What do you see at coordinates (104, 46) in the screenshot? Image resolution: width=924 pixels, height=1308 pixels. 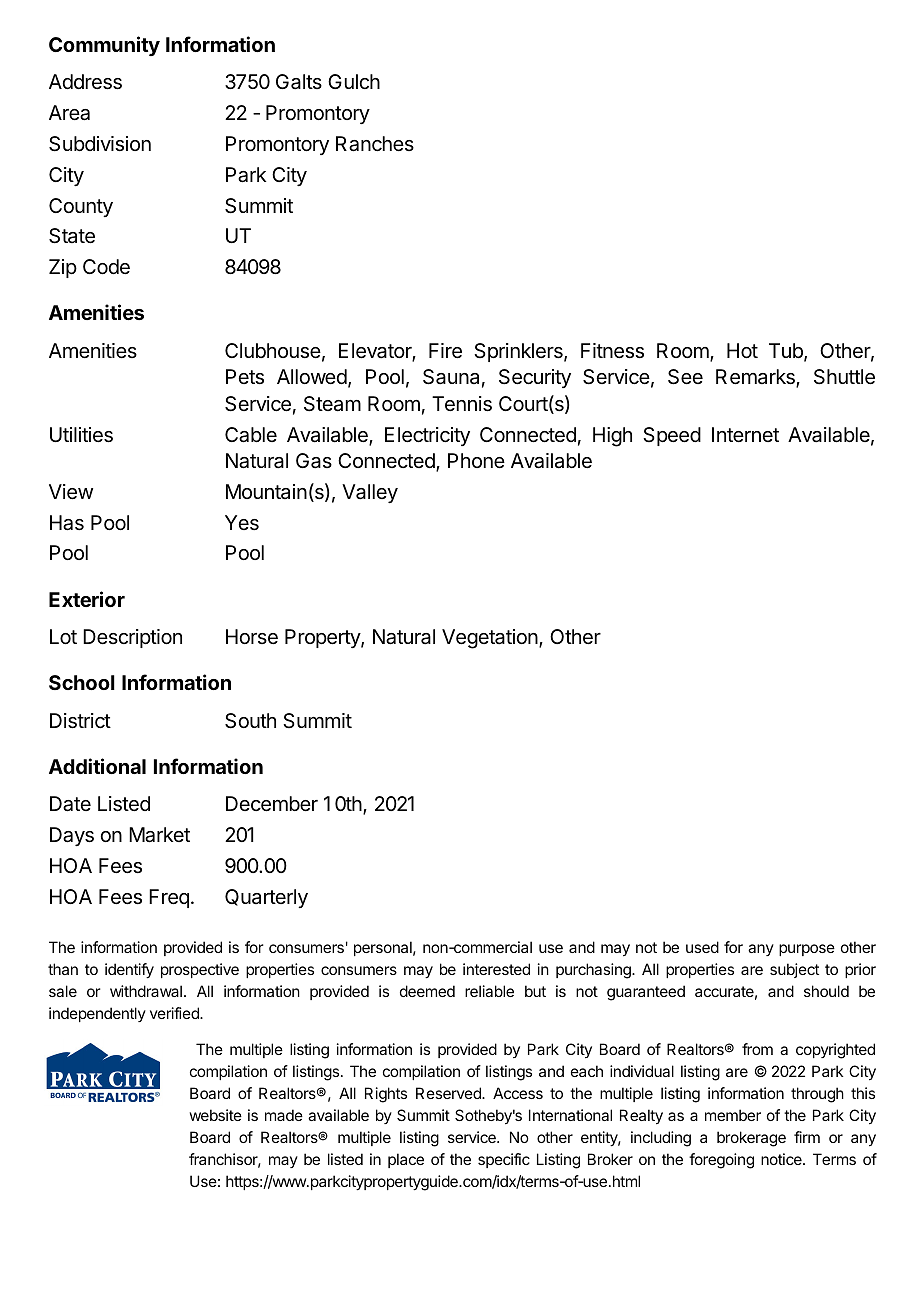 I see `Community` at bounding box center [104, 46].
